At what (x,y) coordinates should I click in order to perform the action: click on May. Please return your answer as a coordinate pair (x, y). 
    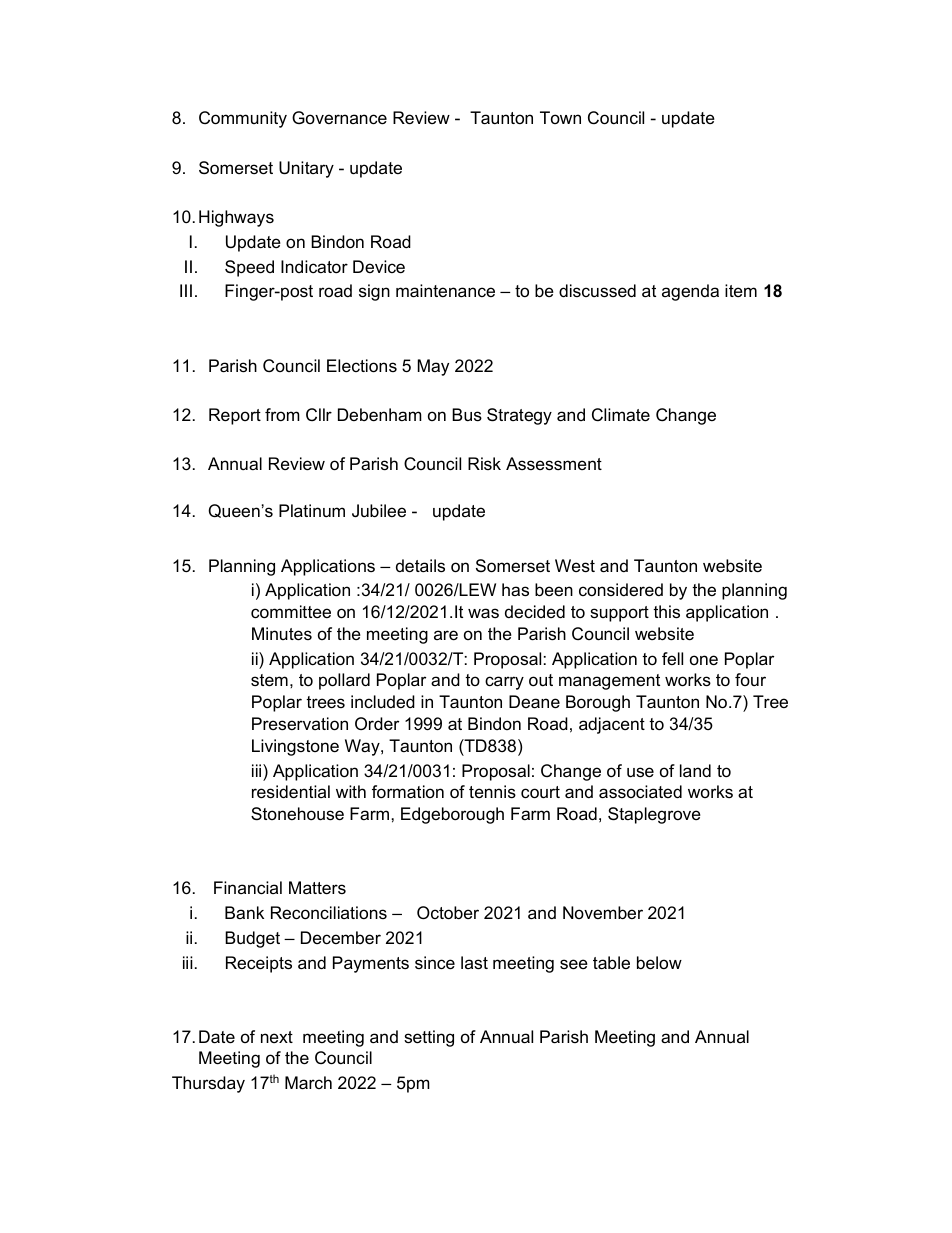
    Looking at the image, I should click on (433, 367).
